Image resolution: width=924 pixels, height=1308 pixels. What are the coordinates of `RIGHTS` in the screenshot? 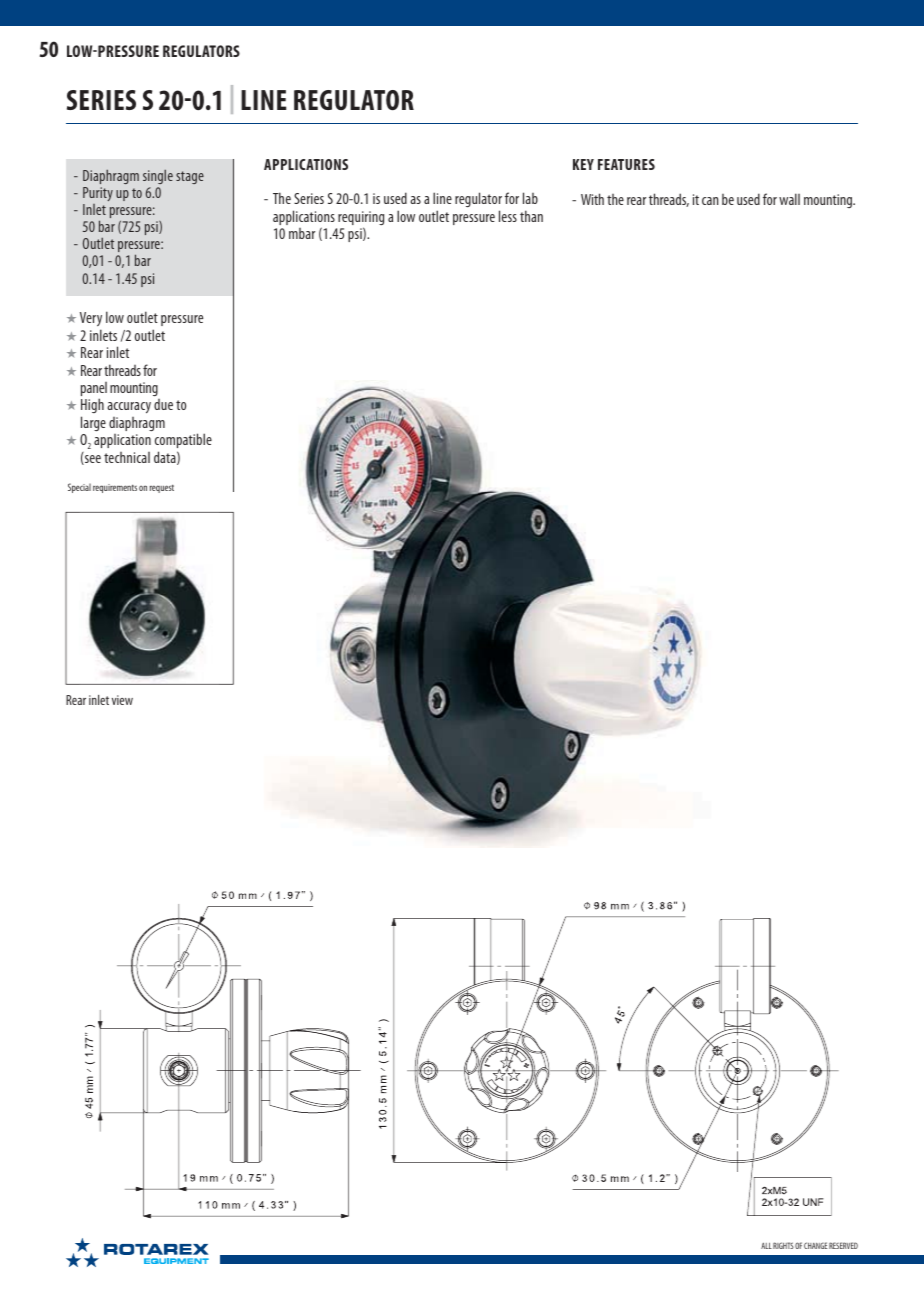 It's located at (783, 1245).
